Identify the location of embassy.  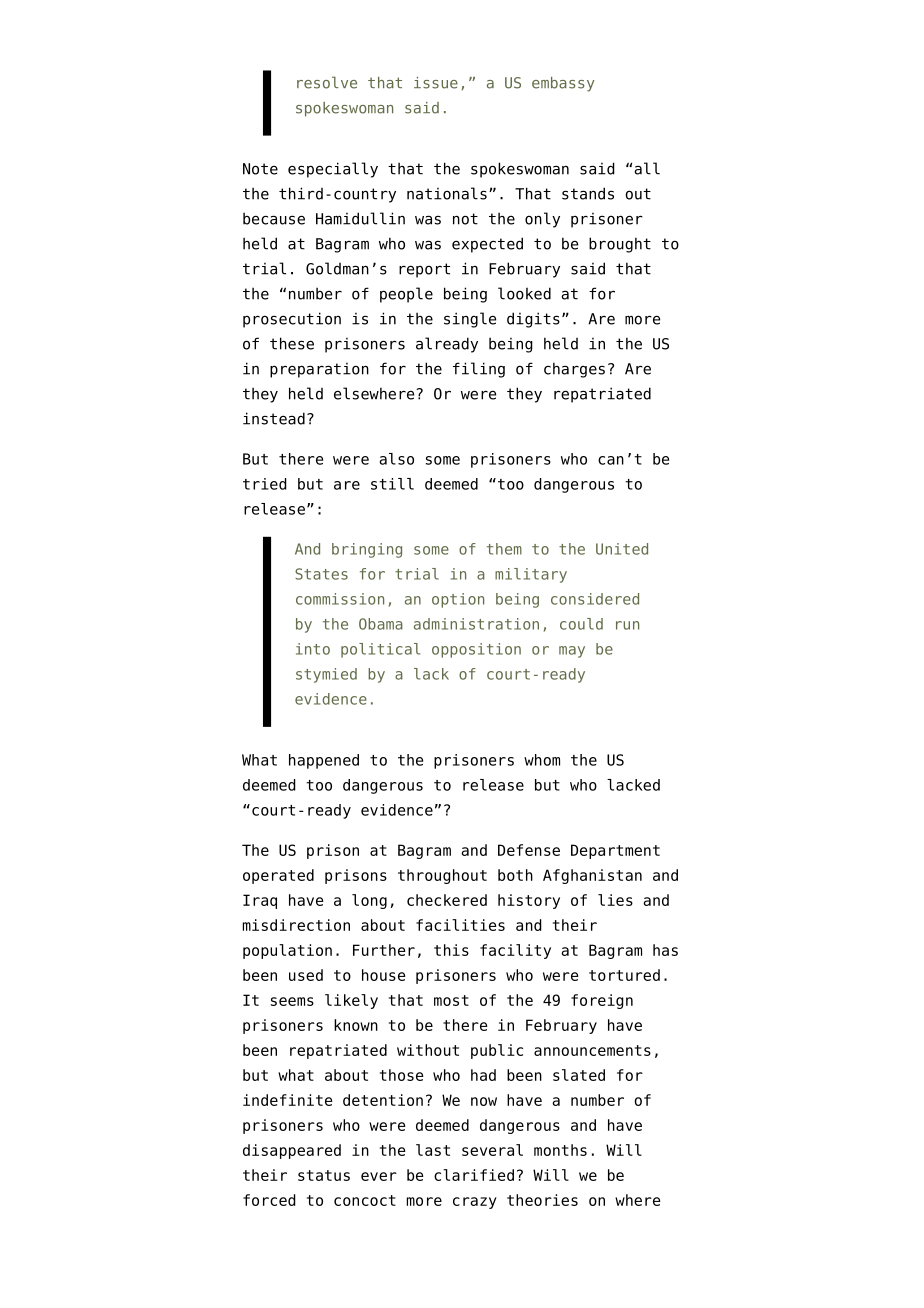
(563, 84).
